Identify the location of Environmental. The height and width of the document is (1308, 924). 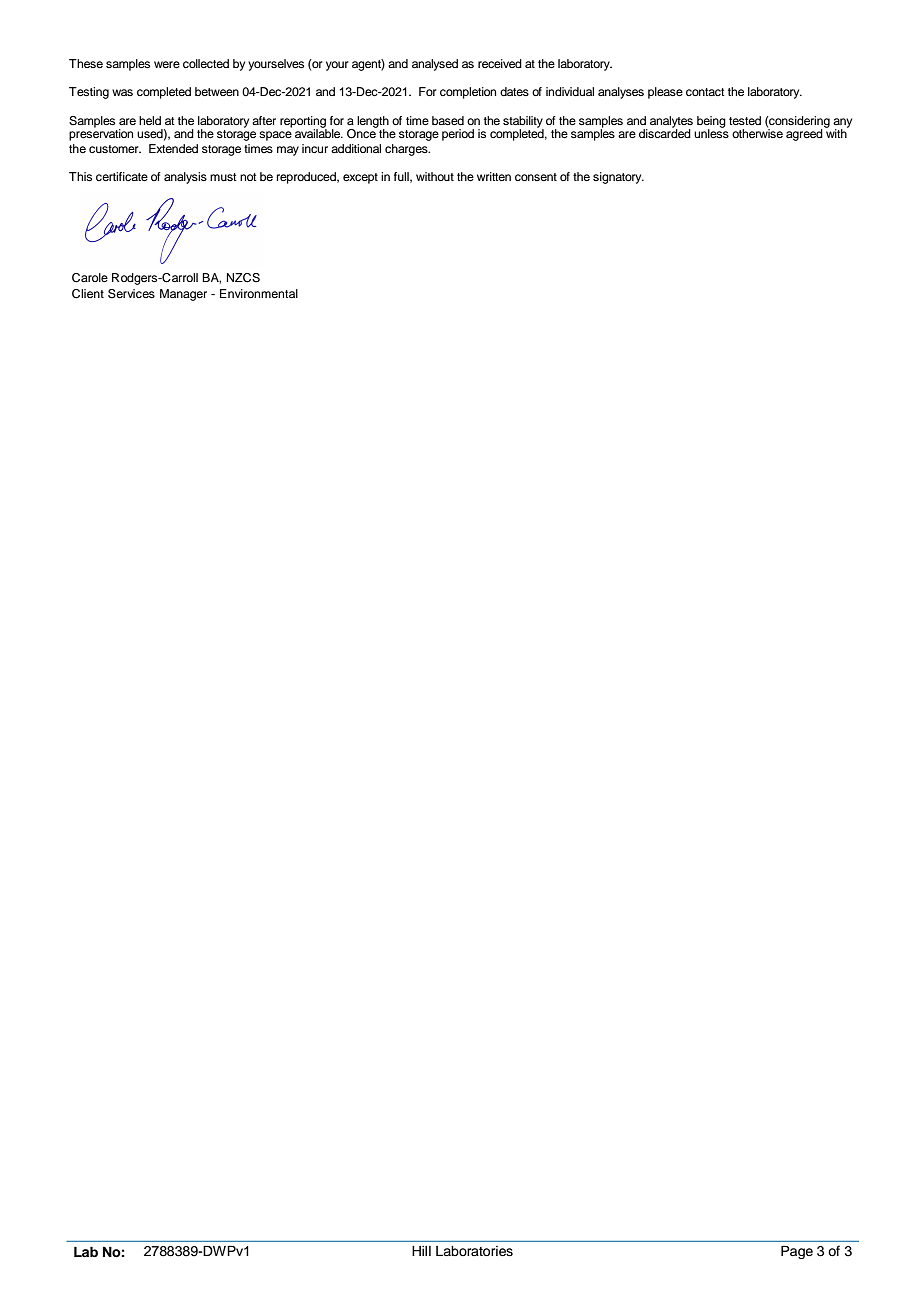
(259, 293).
